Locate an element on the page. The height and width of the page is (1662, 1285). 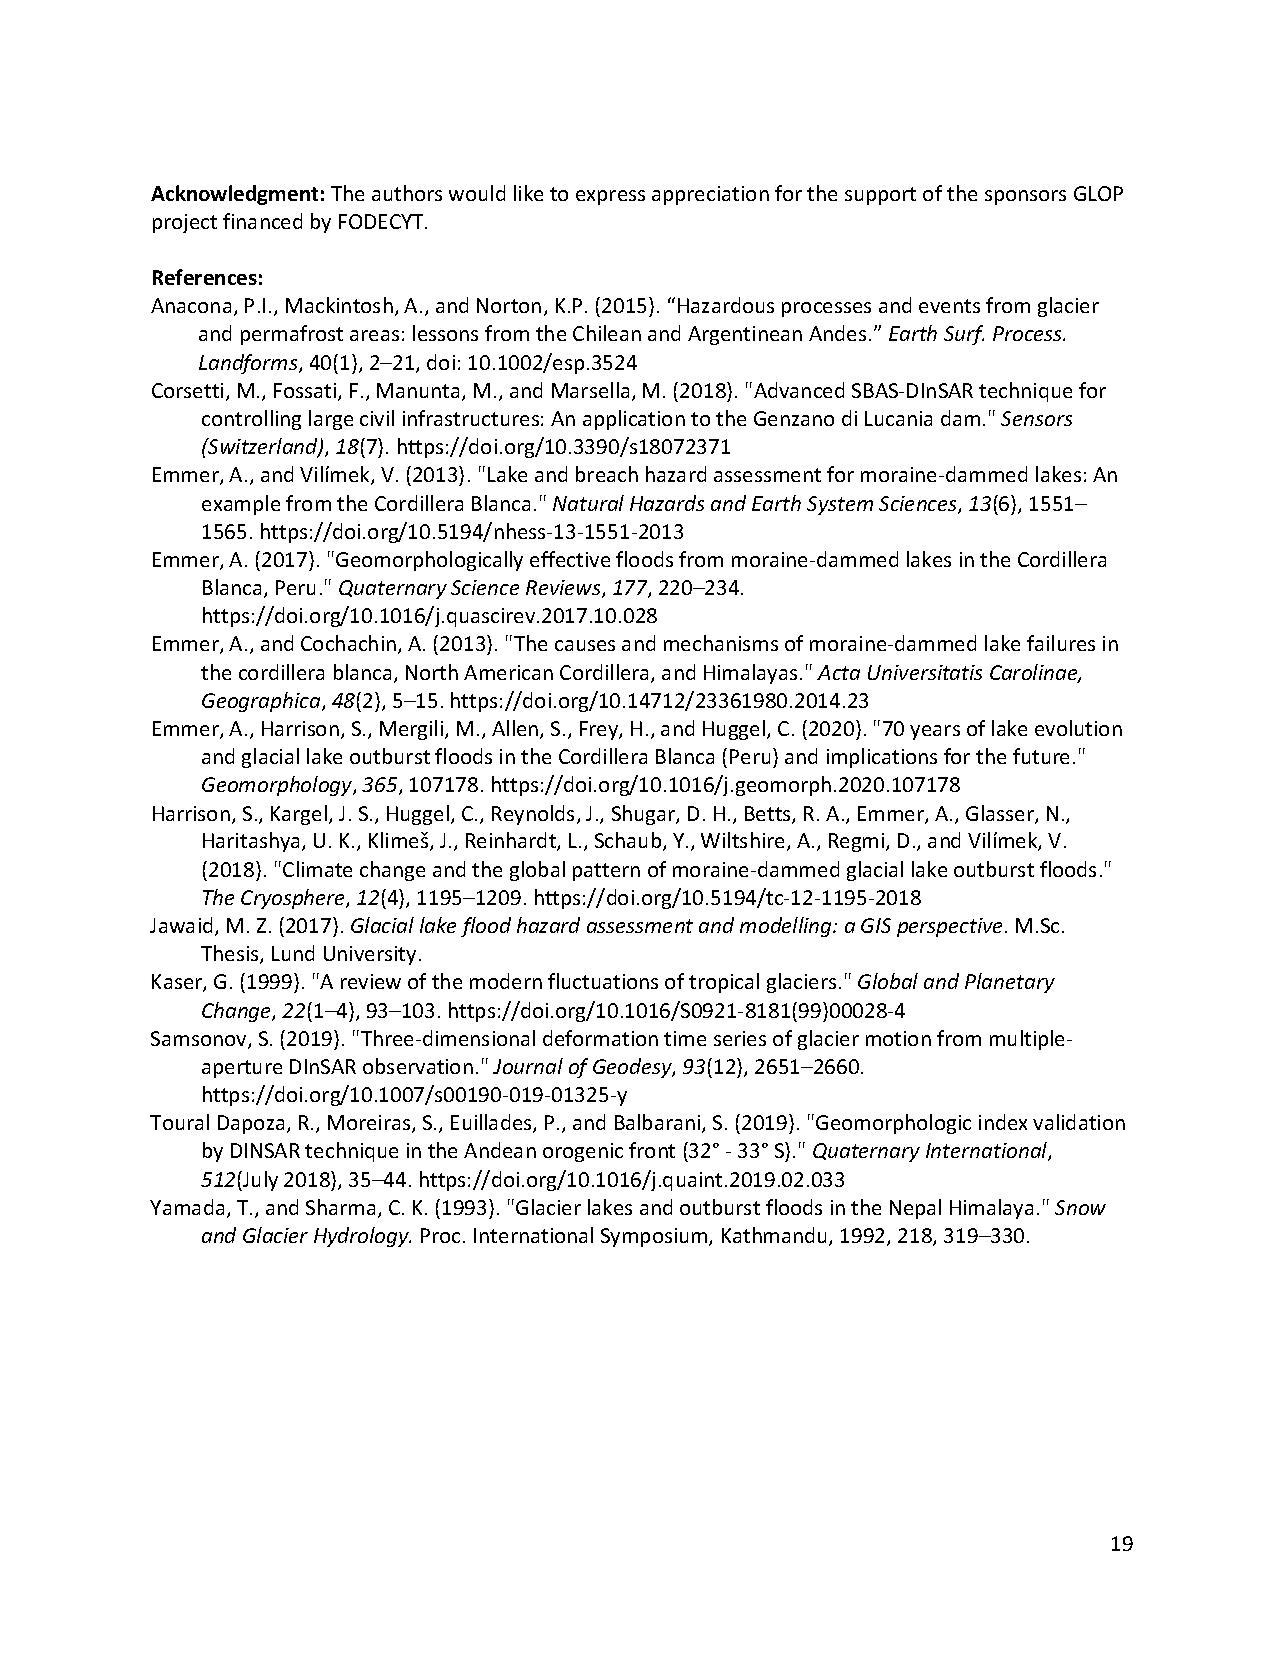
Planetary is located at coordinates (1010, 983).
